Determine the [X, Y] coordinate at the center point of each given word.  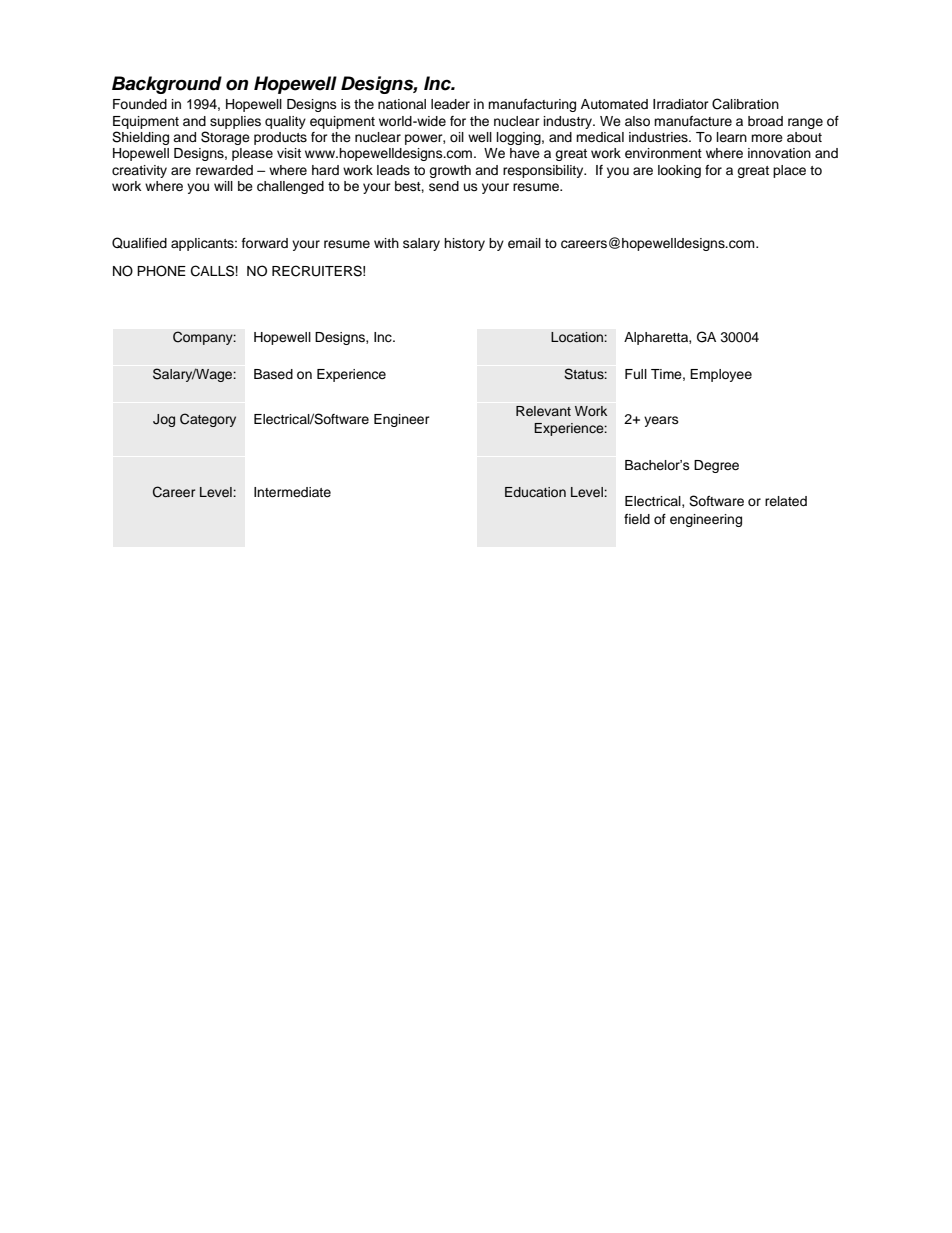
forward [265, 243]
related [786, 501]
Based [273, 374]
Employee [721, 375]
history [464, 244]
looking [679, 171]
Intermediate [292, 492]
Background [167, 85]
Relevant [543, 411]
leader [450, 104]
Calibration [745, 104]
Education [535, 492]
